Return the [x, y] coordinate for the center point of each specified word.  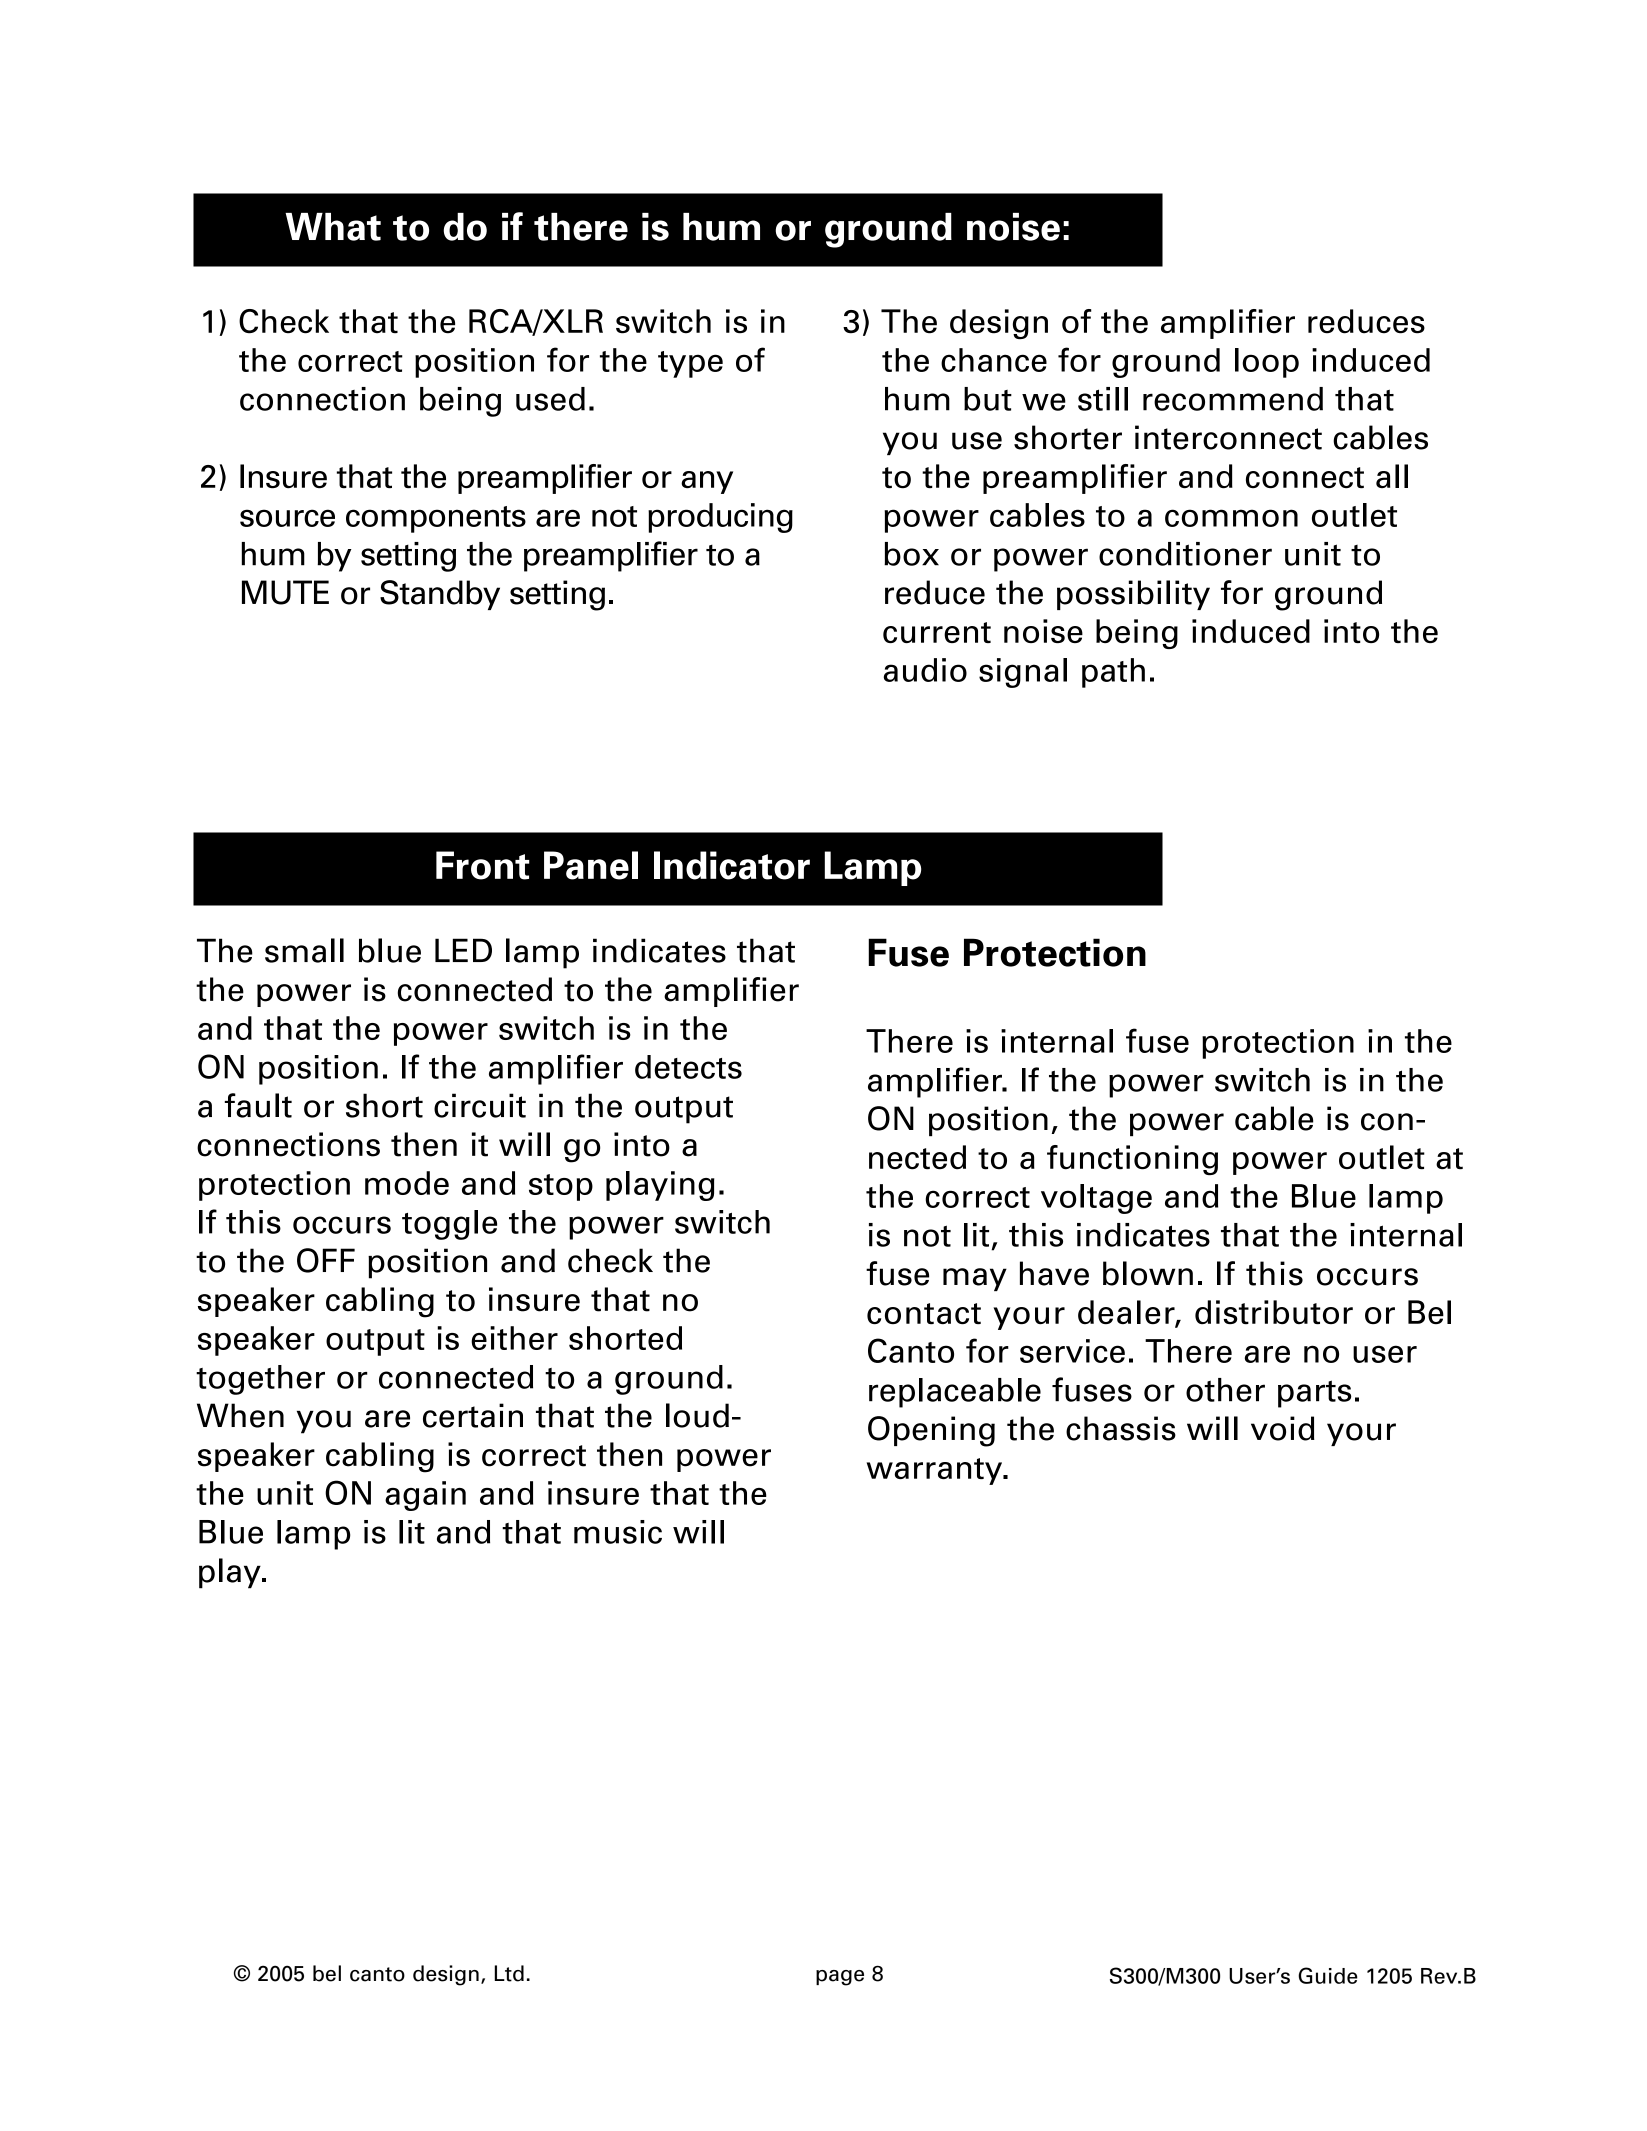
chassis [1121, 1428]
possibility [1133, 595]
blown [1148, 1273]
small [304, 950]
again [425, 1496]
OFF [326, 1260]
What [333, 227]
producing [720, 518]
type [690, 364]
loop [1267, 363]
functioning [1132, 1160]
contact [924, 1313]
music [618, 1532]
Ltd [509, 1973]
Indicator [732, 865]
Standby [440, 595]
